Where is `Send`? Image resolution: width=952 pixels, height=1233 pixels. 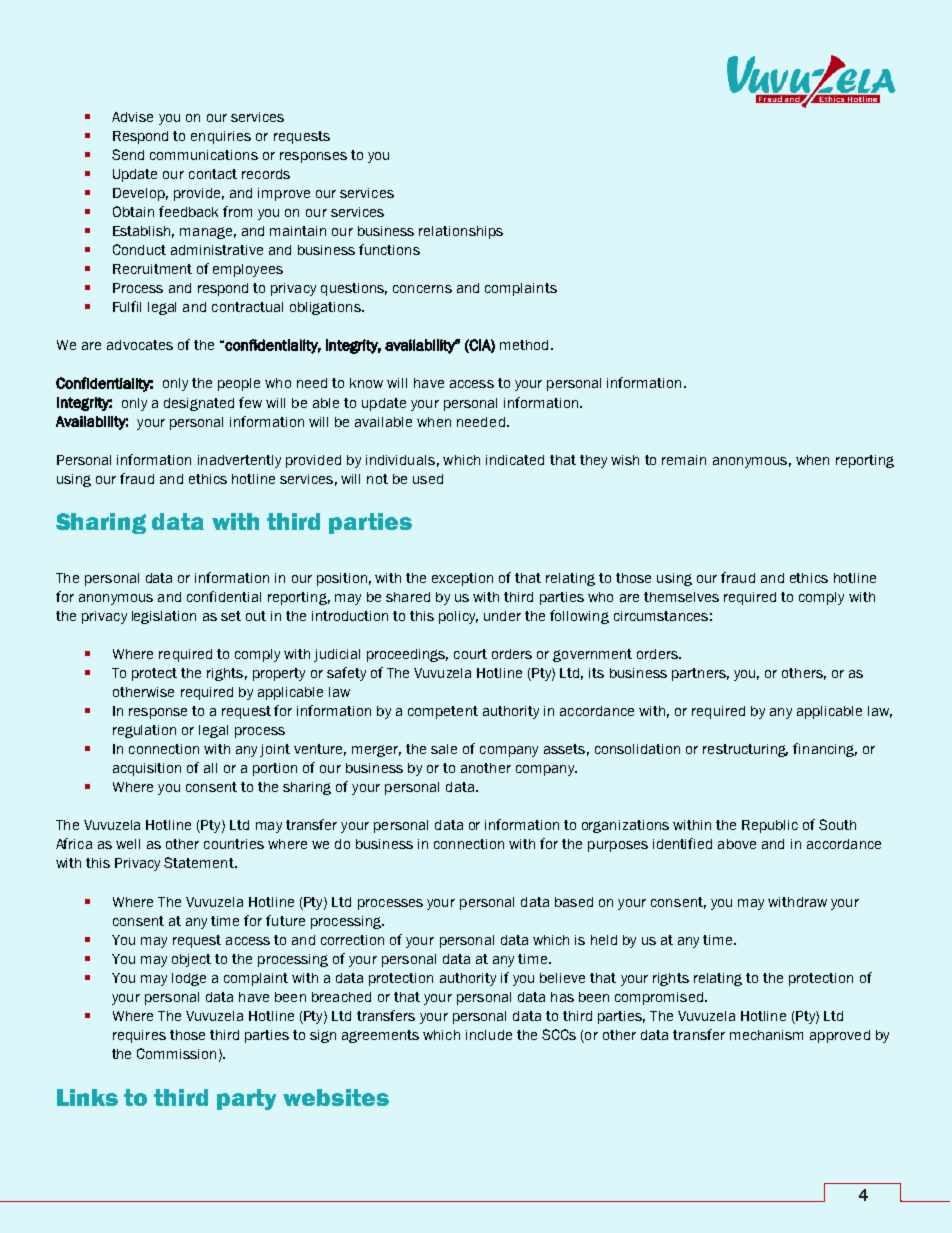
Send is located at coordinates (128, 154).
